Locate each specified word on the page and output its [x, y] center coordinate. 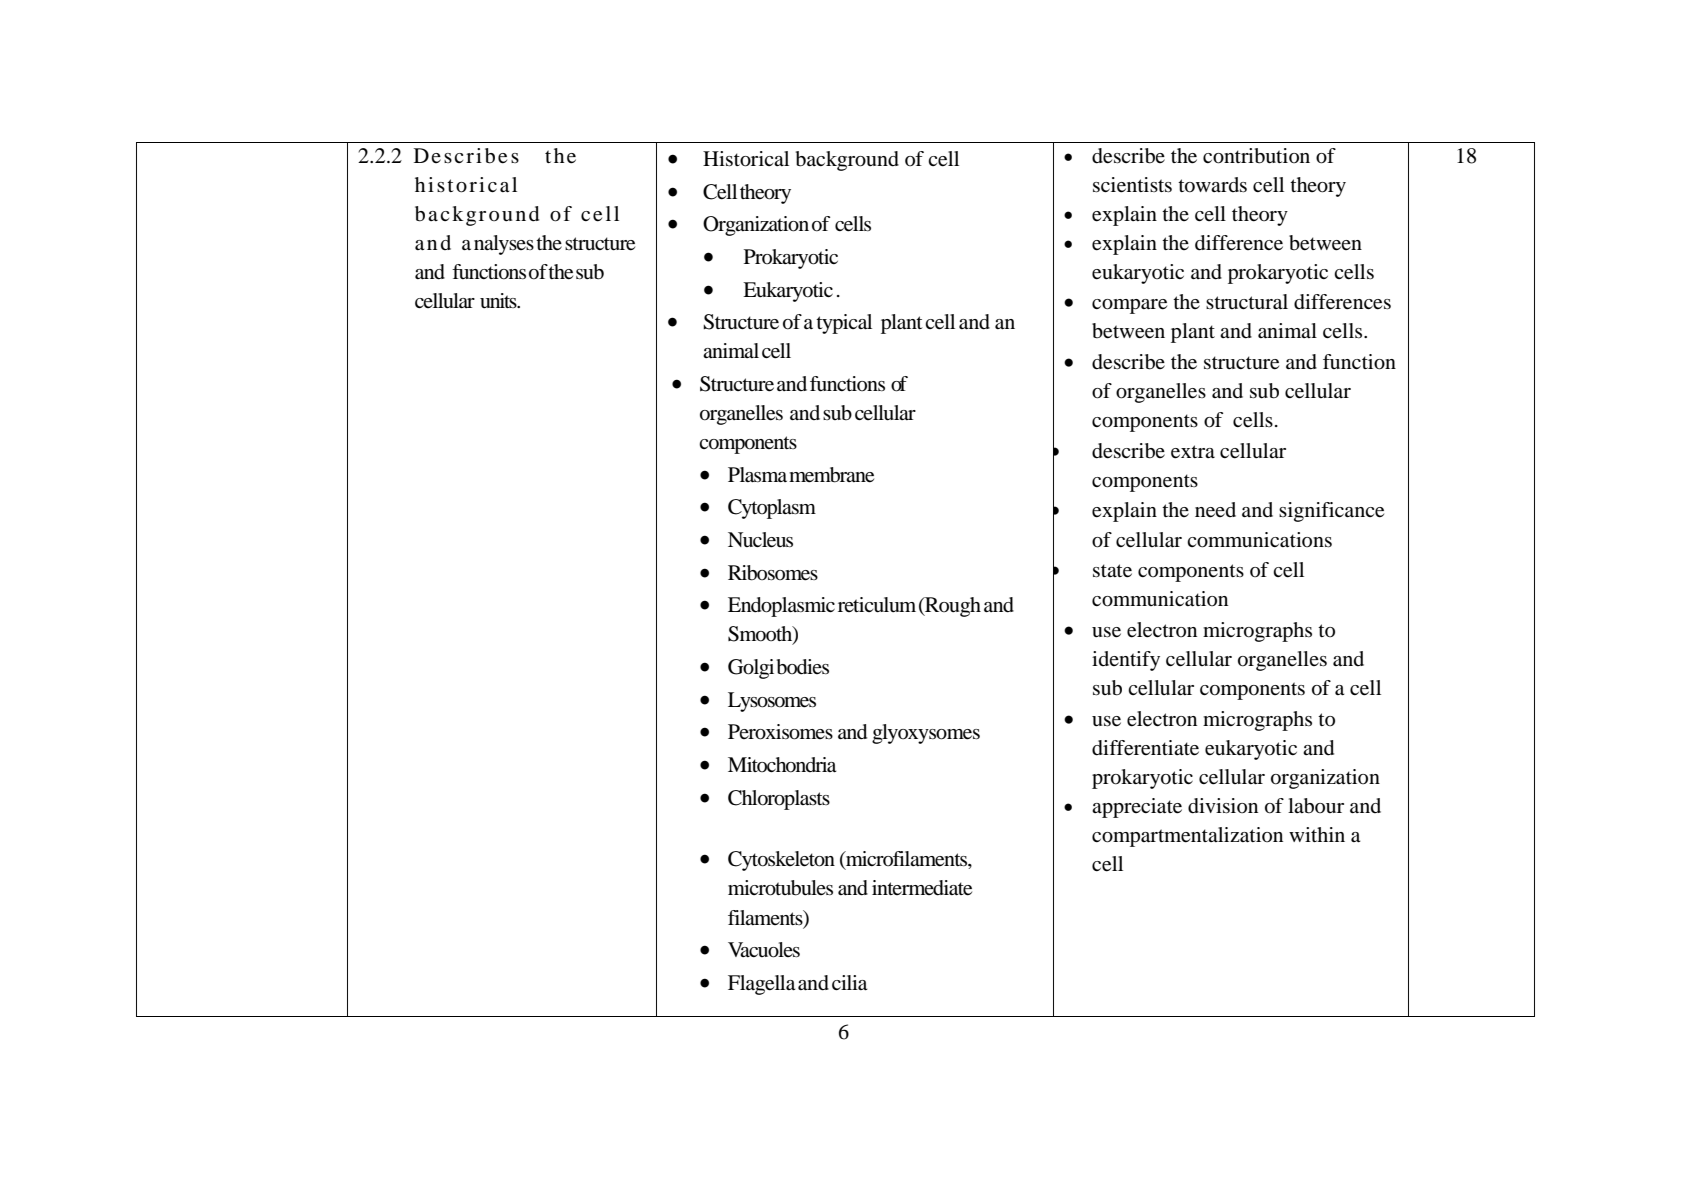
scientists [1132, 185]
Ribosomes [773, 573]
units [499, 300]
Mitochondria [782, 765]
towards [1212, 185]
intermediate [922, 888]
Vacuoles [764, 950]
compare [1129, 306]
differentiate [1145, 748]
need [1215, 510]
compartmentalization [1187, 837]
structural [1247, 302]
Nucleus [760, 540]
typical [844, 324]
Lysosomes [772, 702]
